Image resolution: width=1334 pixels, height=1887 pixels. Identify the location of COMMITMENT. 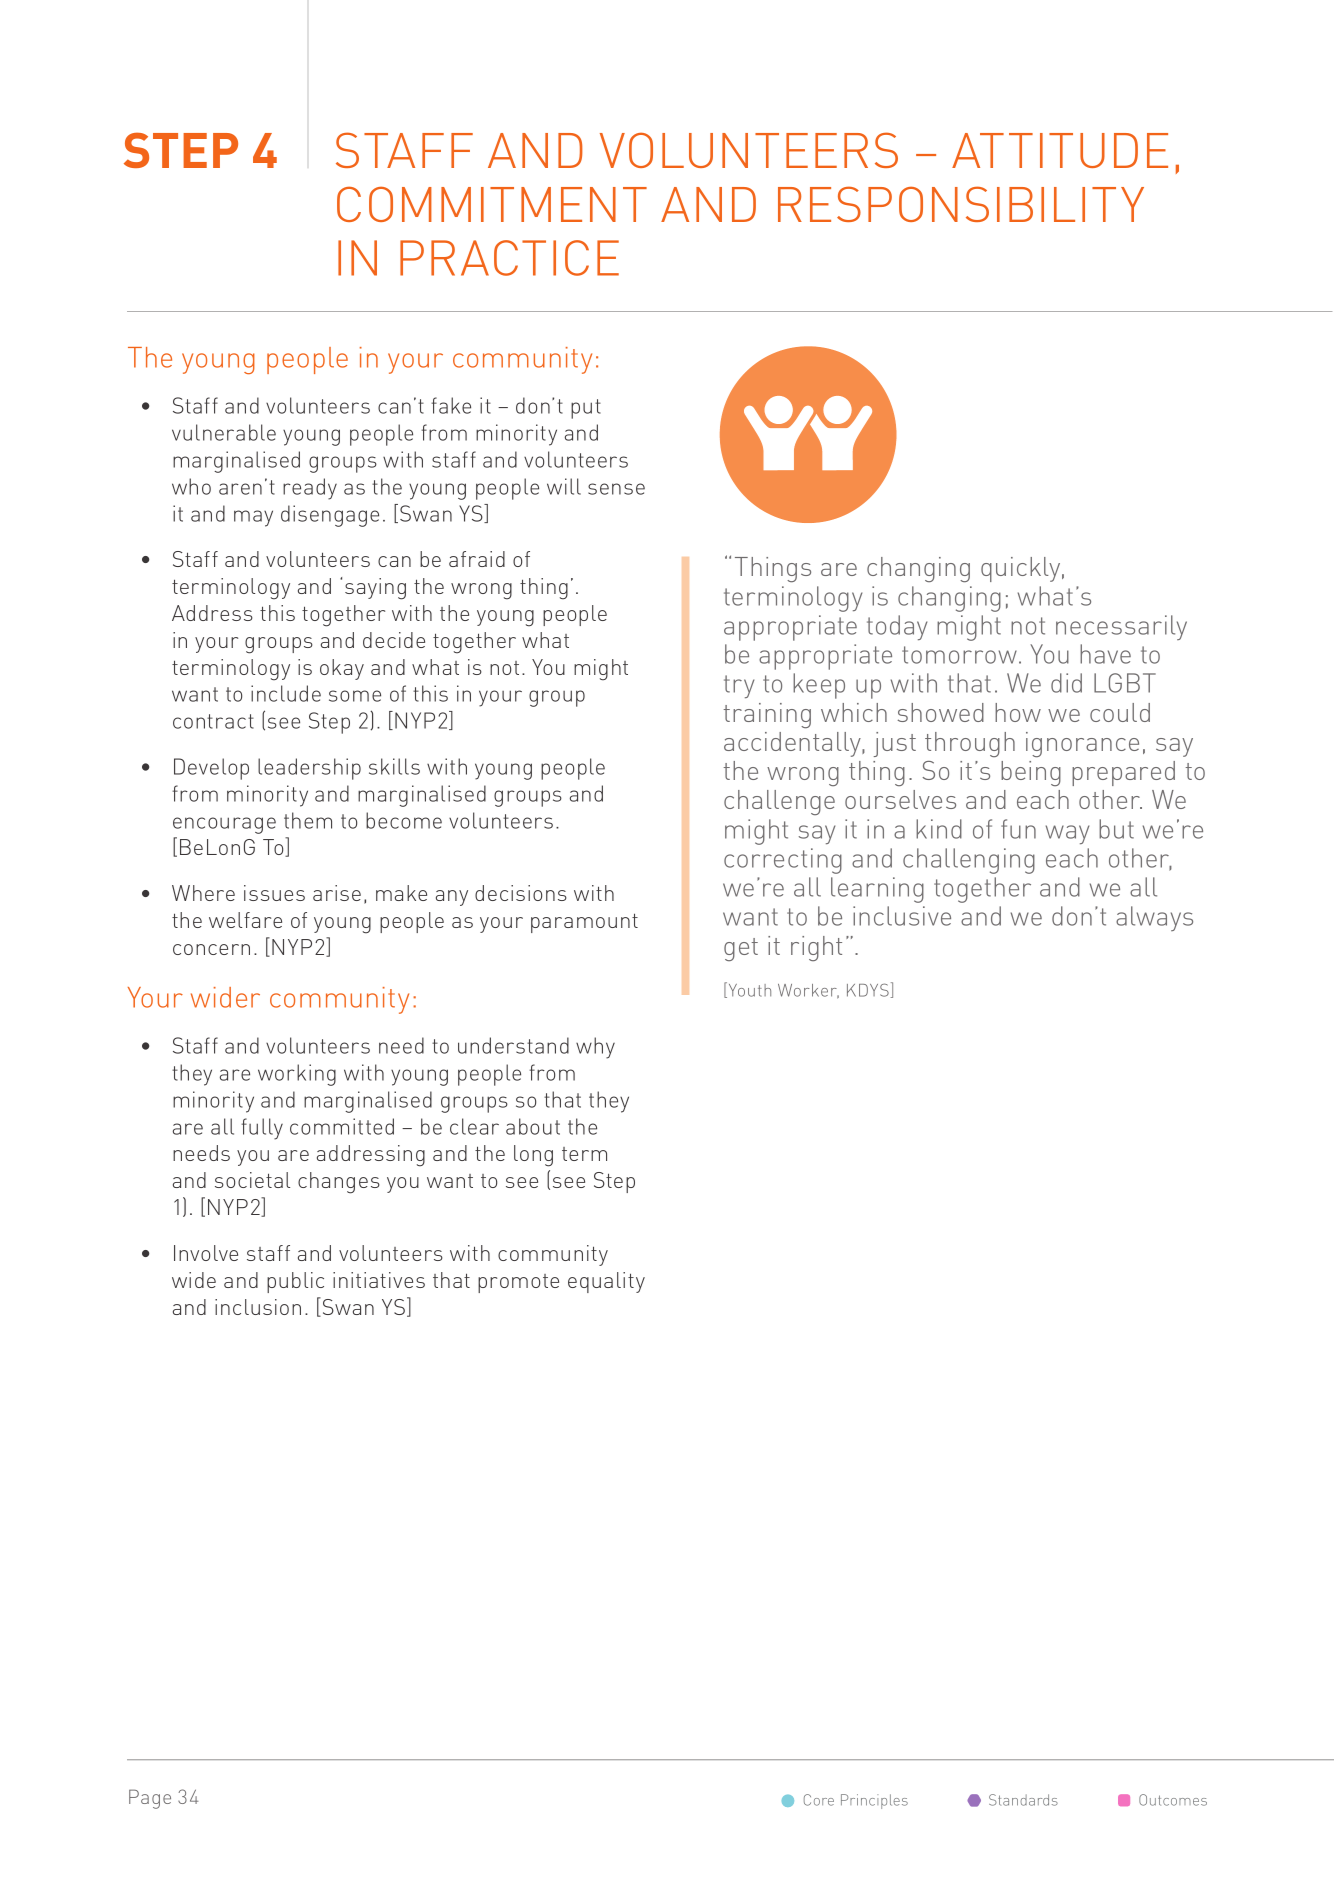
(492, 204).
